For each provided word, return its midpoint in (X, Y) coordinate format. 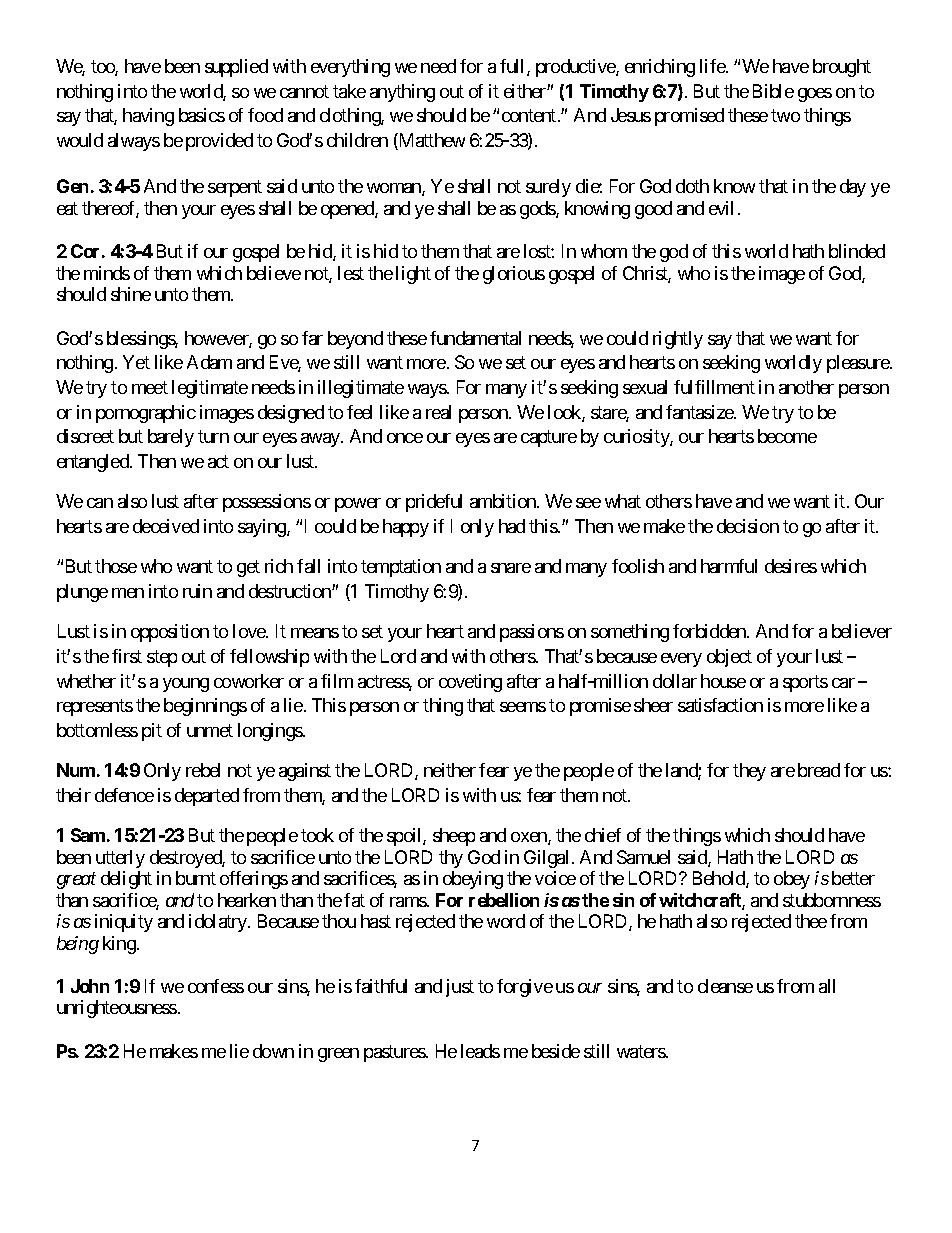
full (514, 67)
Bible (773, 91)
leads (480, 1051)
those (116, 566)
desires (791, 566)
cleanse (725, 986)
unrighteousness (117, 1009)
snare (511, 568)
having (148, 117)
